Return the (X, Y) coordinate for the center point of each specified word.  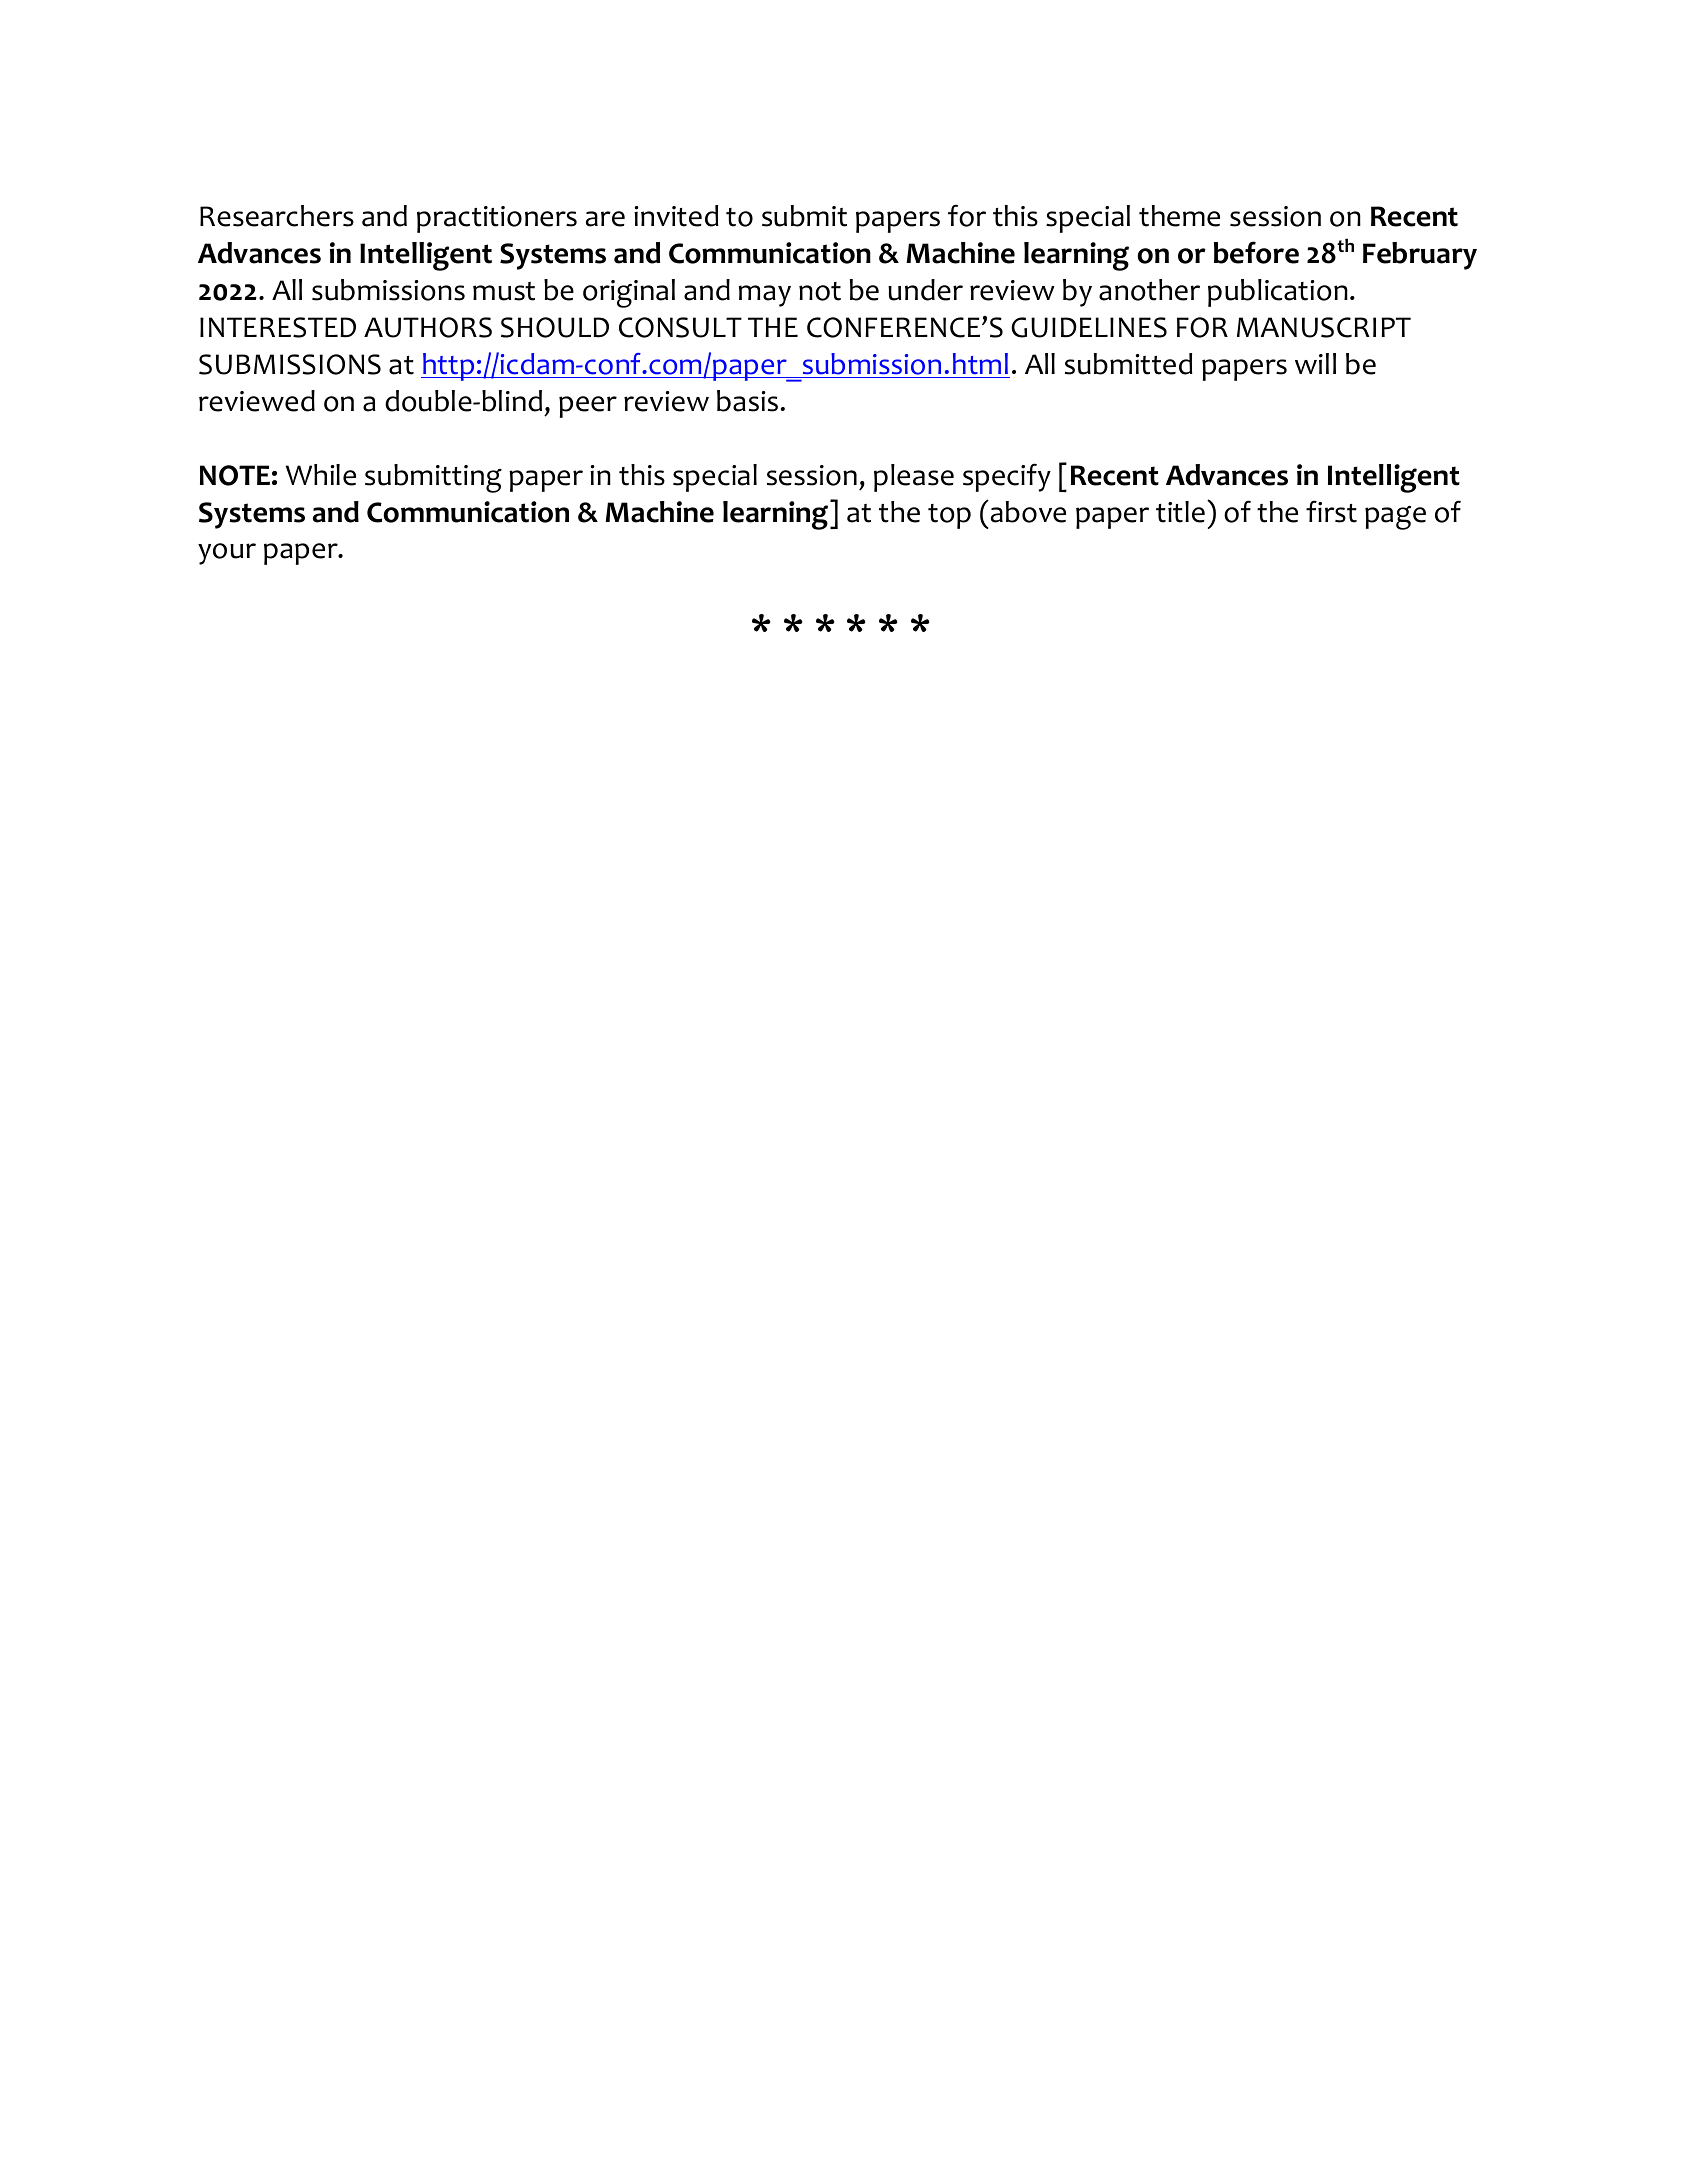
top (949, 516)
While (321, 475)
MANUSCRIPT (1324, 327)
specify (1007, 477)
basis (747, 401)
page (1395, 518)
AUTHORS (428, 327)
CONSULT (680, 327)
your (227, 554)
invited (676, 216)
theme (1179, 216)
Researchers (277, 216)
